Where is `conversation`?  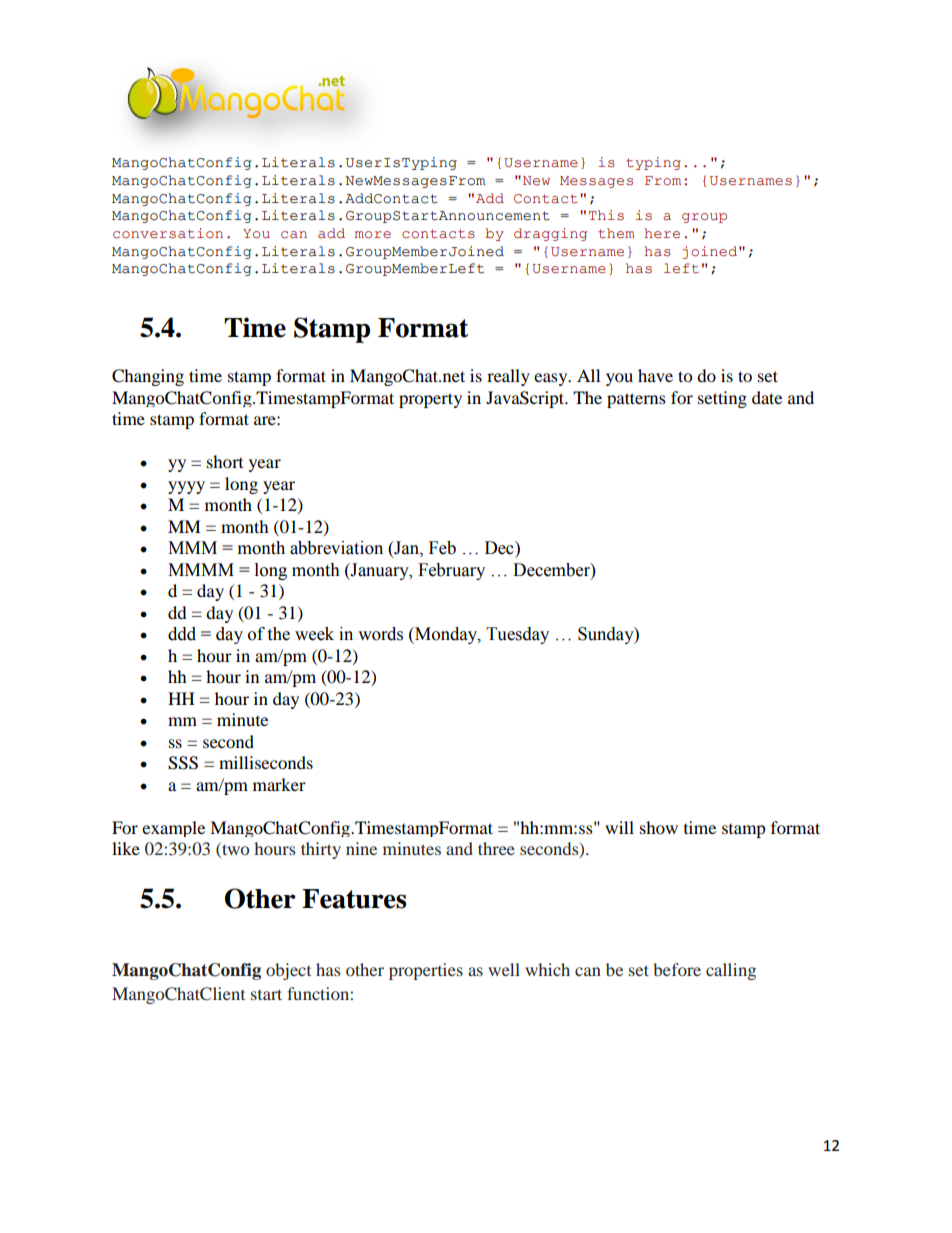
conversation is located at coordinates (168, 233).
